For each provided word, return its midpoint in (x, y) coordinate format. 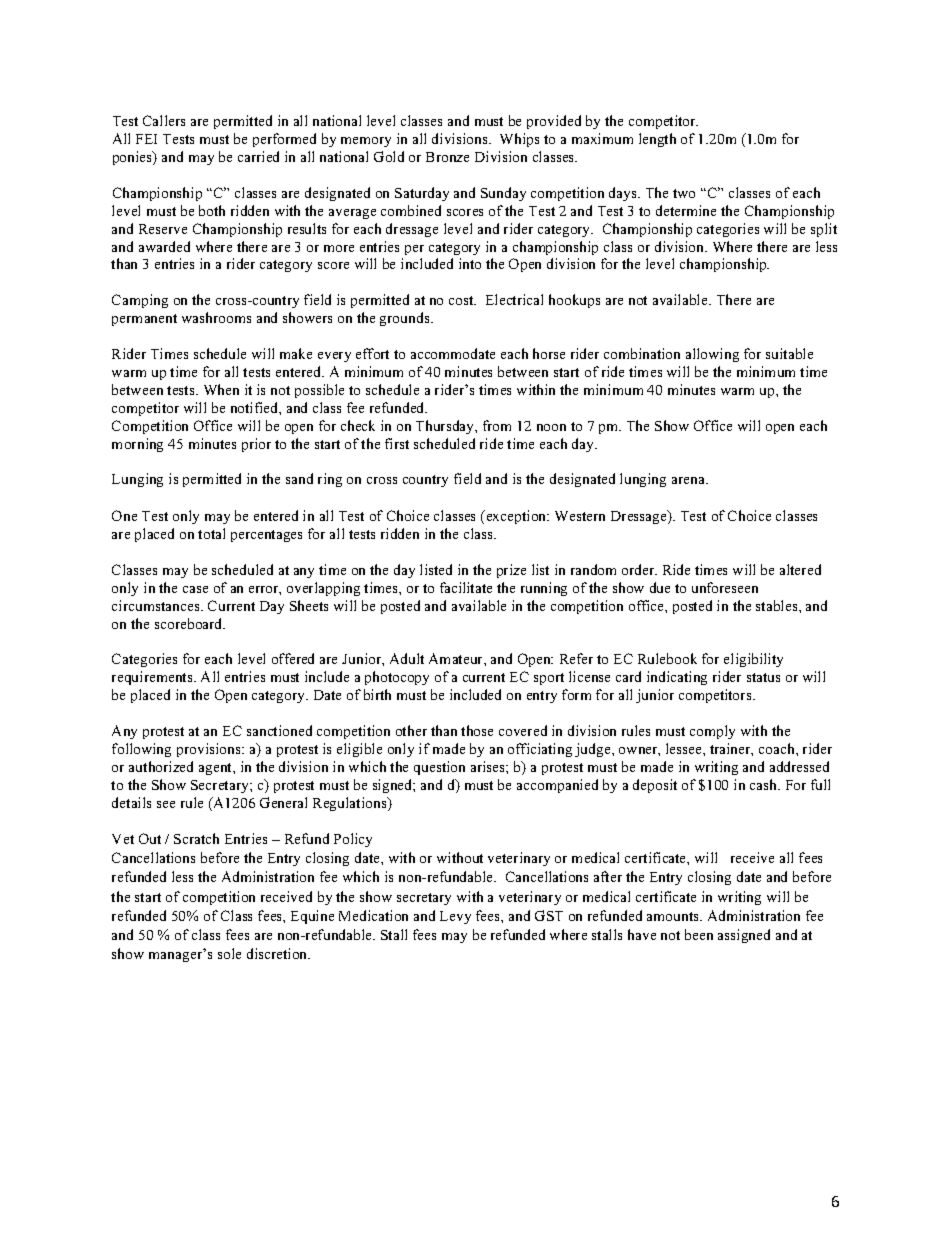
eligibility (753, 660)
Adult (407, 658)
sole (229, 953)
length (657, 140)
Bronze (447, 157)
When (221, 389)
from (497, 425)
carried (258, 156)
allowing (712, 355)
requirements (153, 678)
